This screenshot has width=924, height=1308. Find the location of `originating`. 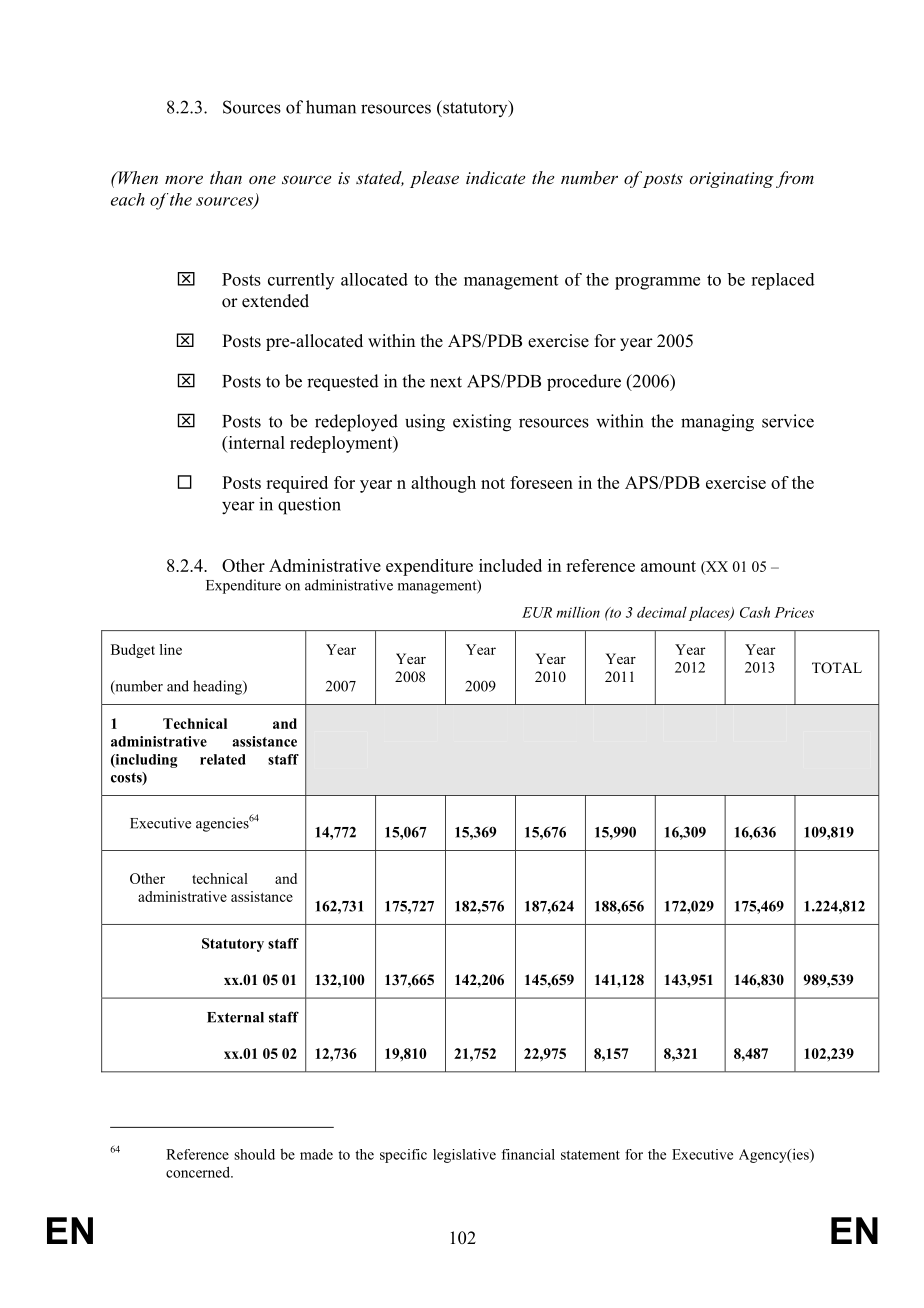

originating is located at coordinates (732, 180).
